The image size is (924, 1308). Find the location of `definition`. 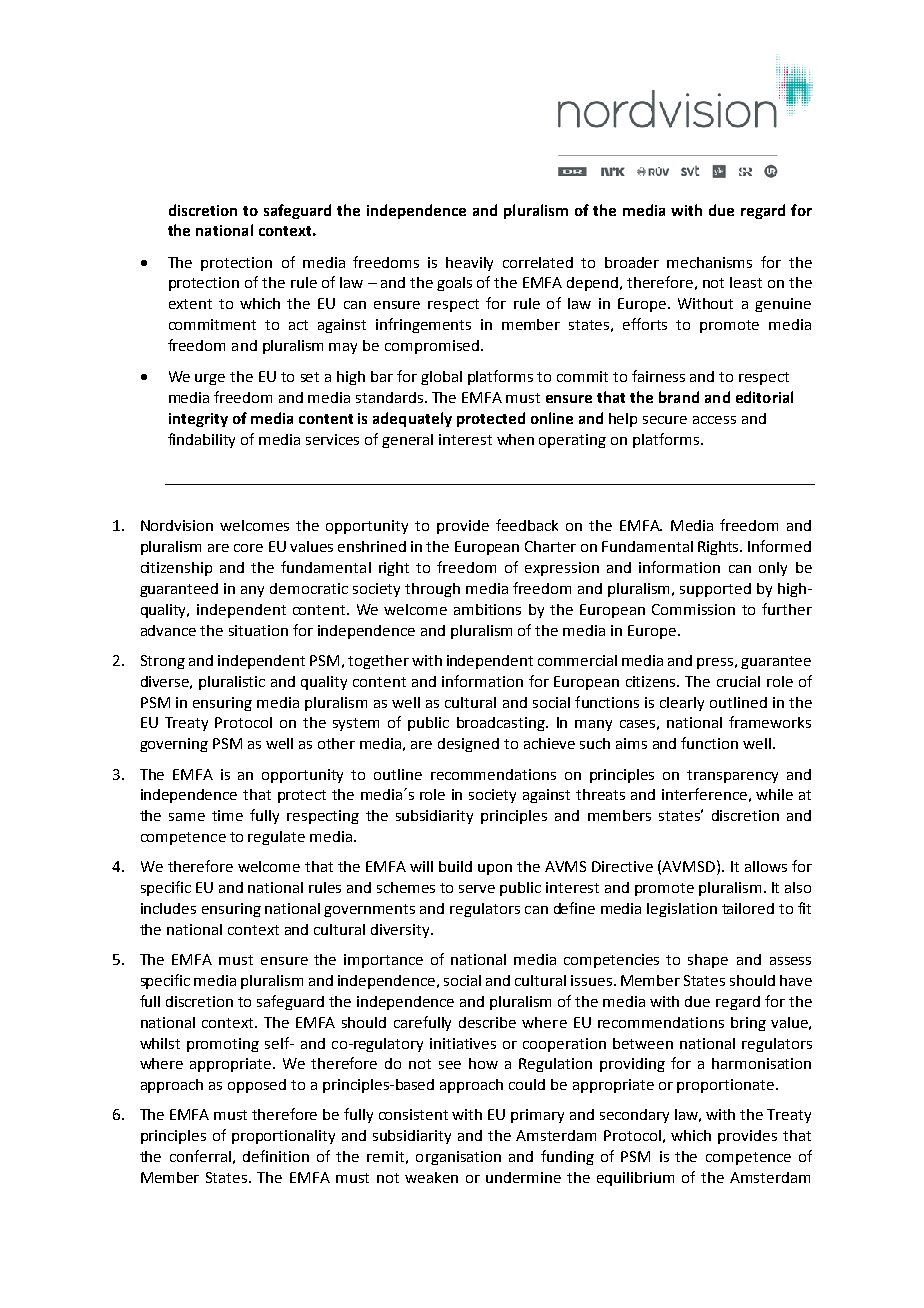

definition is located at coordinates (276, 1156).
